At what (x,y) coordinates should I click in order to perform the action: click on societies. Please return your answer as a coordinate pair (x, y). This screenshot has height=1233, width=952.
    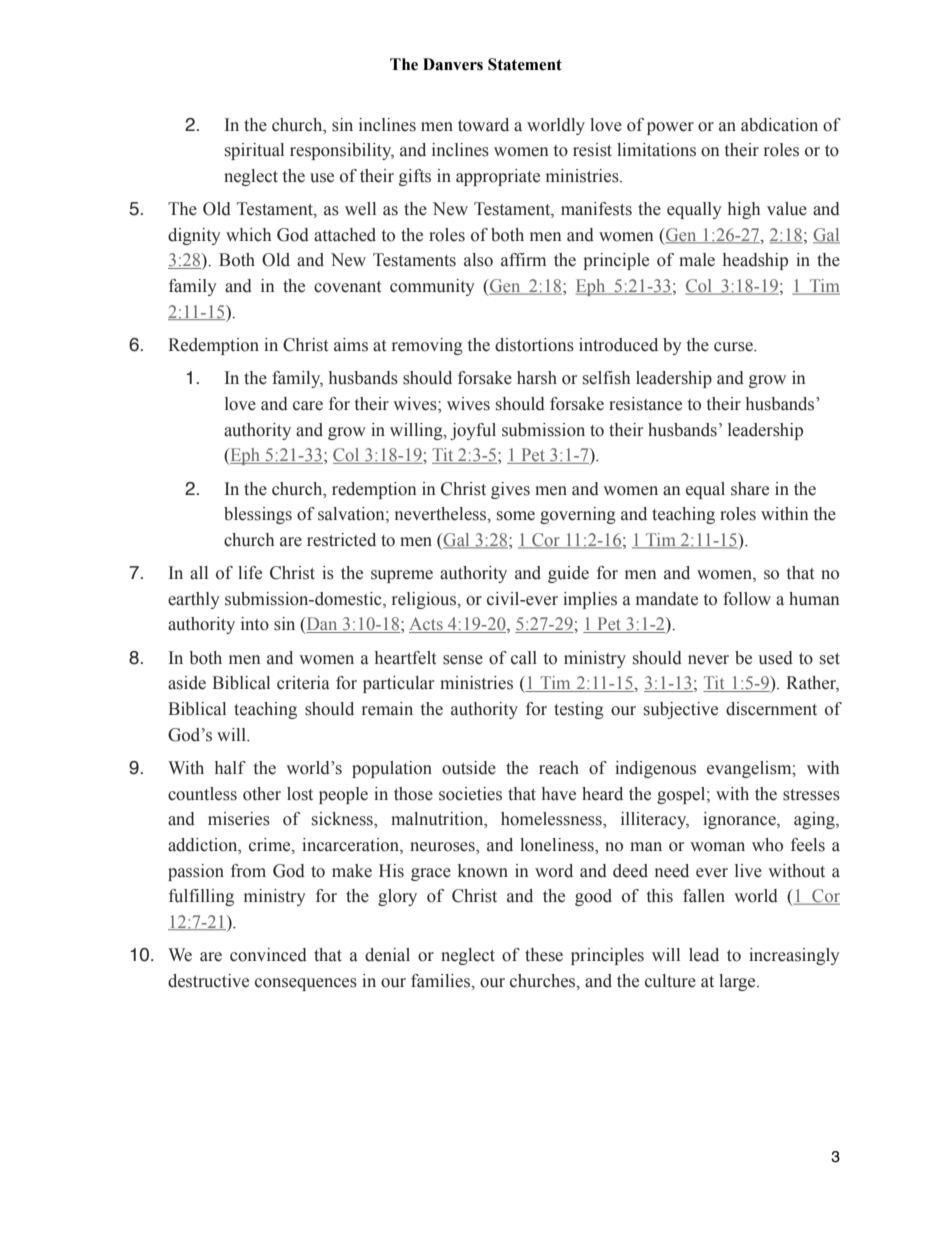
    Looking at the image, I should click on (470, 794).
